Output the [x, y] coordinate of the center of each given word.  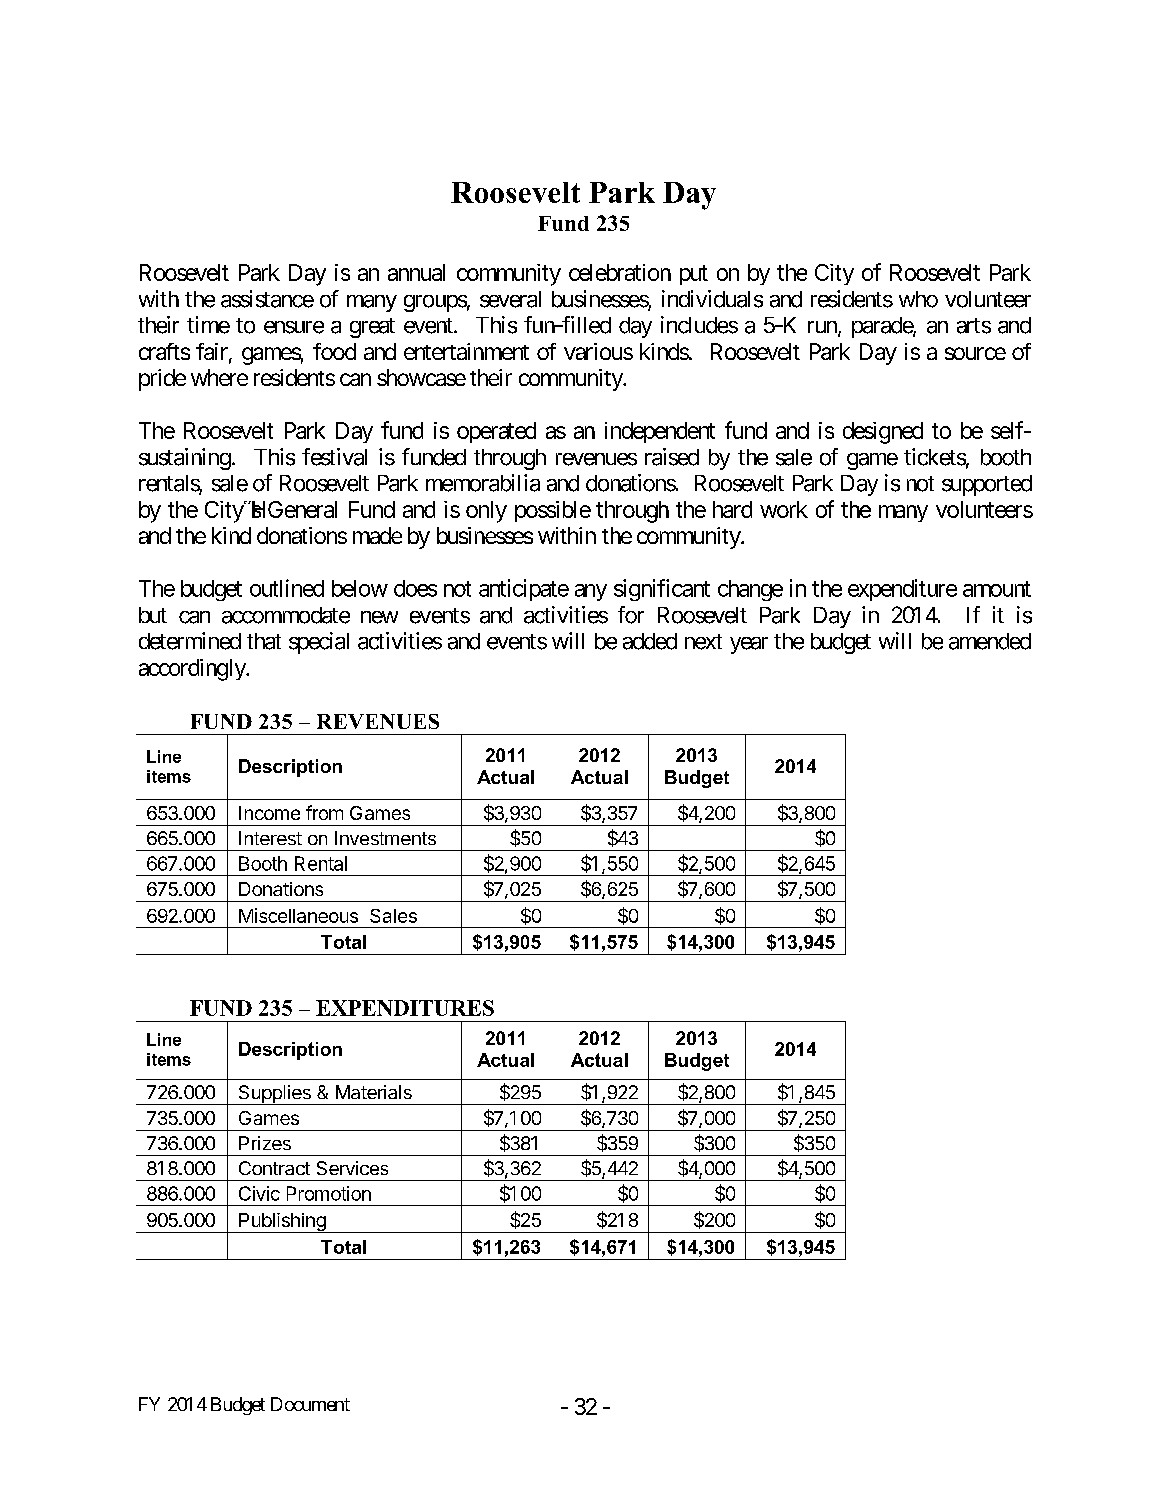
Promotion [329, 1193]
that [264, 641]
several [510, 299]
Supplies [274, 1095]
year [749, 645]
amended [990, 641]
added [650, 641]
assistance [267, 299]
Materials [374, 1092]
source [975, 353]
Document [310, 1404]
